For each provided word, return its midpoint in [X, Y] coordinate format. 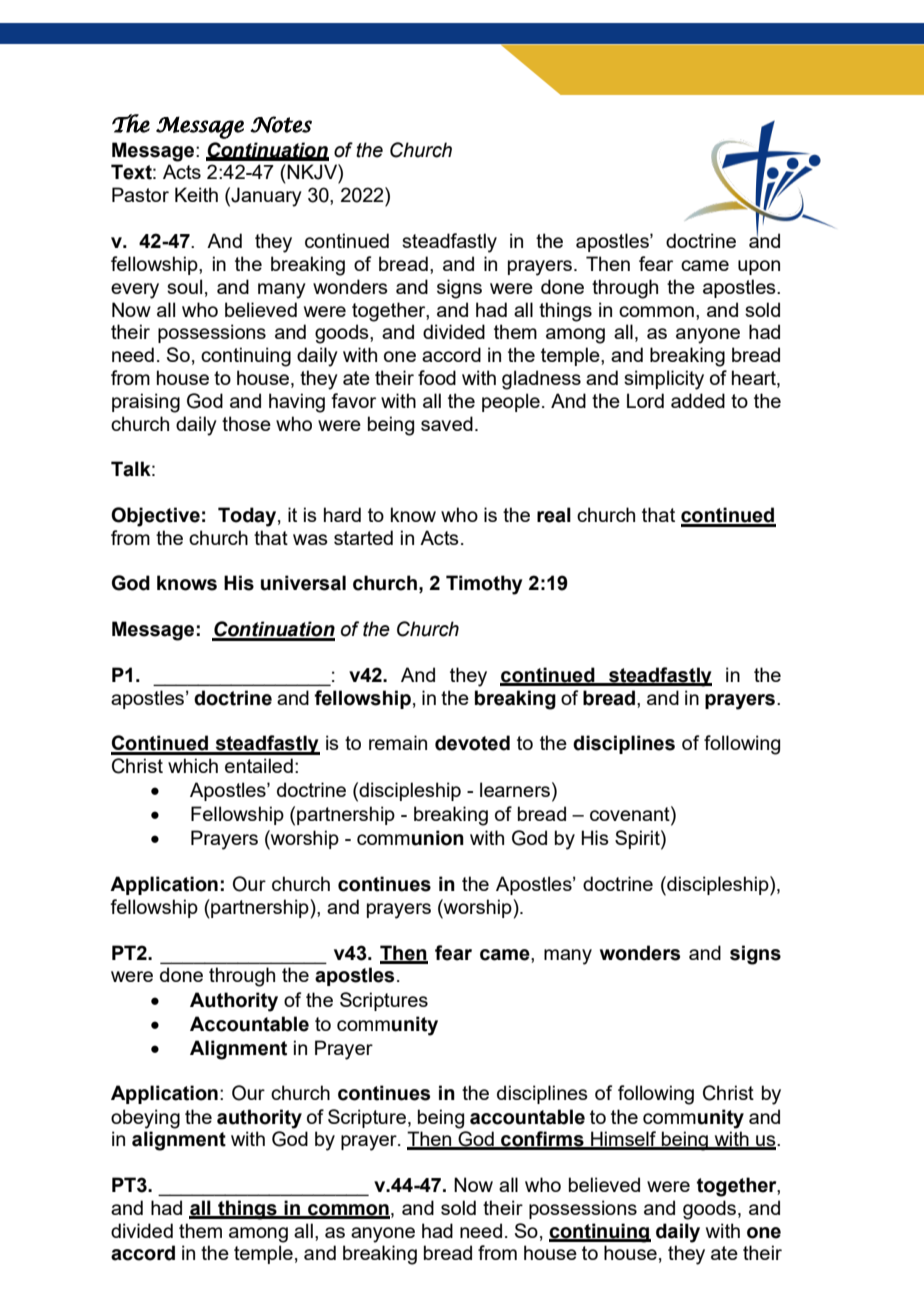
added [698, 400]
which [193, 765]
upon [759, 267]
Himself [624, 1140]
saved [447, 423]
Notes [281, 124]
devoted [472, 743]
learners [515, 789]
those [246, 423]
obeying [145, 1119]
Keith [196, 194]
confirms [542, 1140]
